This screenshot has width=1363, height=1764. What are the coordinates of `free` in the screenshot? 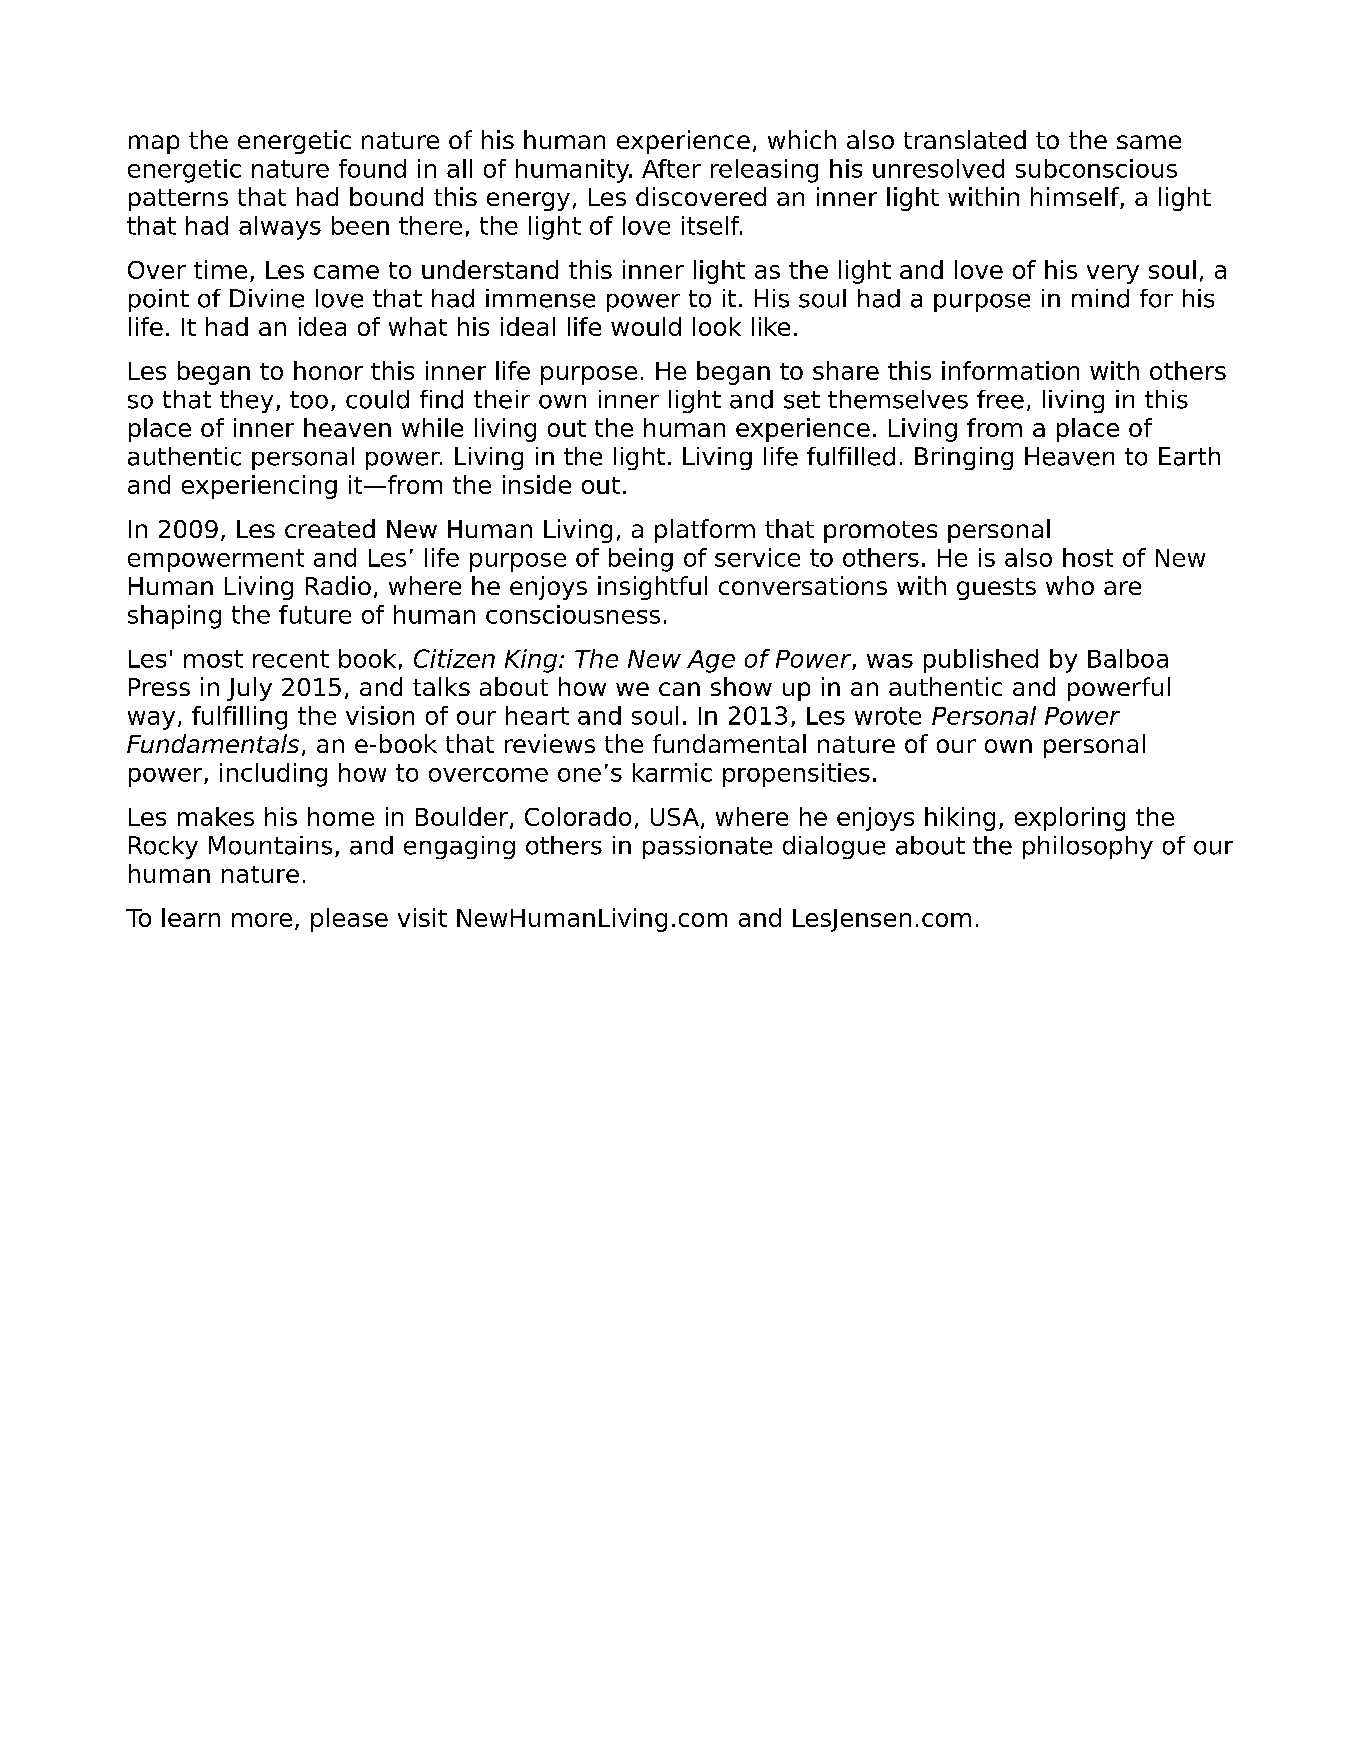 It's located at (1000, 399).
